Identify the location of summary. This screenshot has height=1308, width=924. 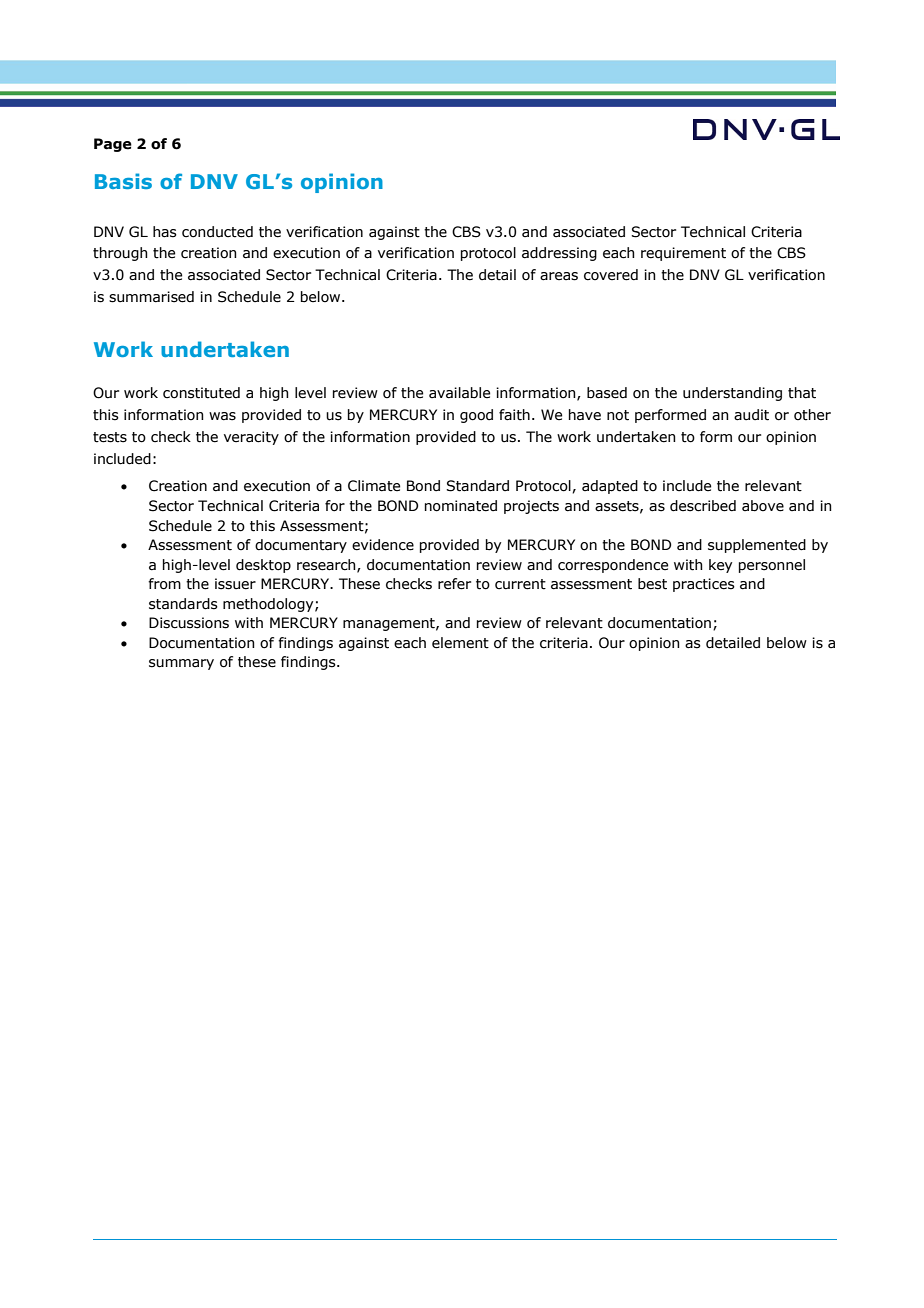
(181, 664).
